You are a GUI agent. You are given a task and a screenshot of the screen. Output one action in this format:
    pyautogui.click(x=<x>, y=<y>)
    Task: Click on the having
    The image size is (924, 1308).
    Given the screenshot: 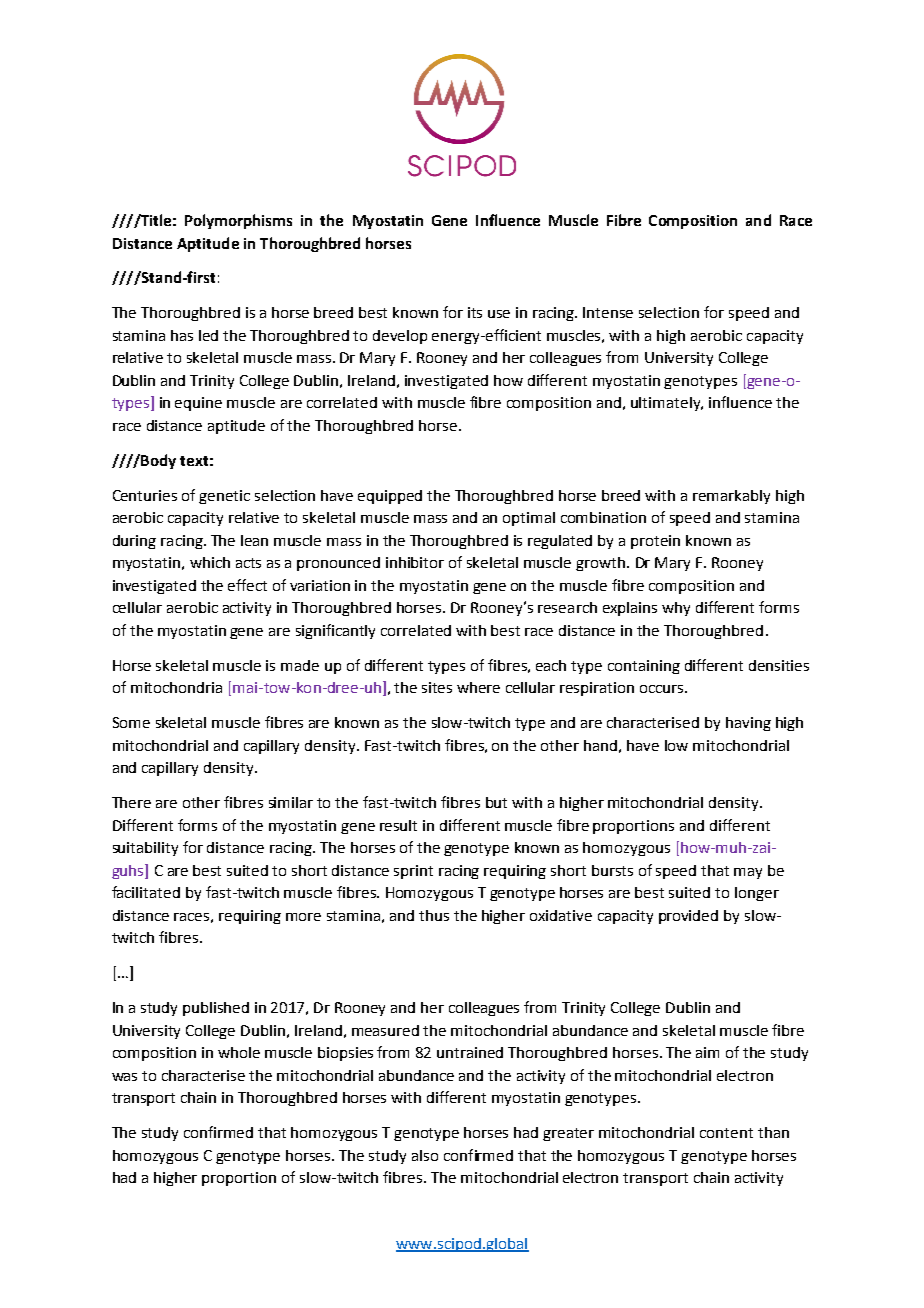 What is the action you would take?
    pyautogui.click(x=748, y=724)
